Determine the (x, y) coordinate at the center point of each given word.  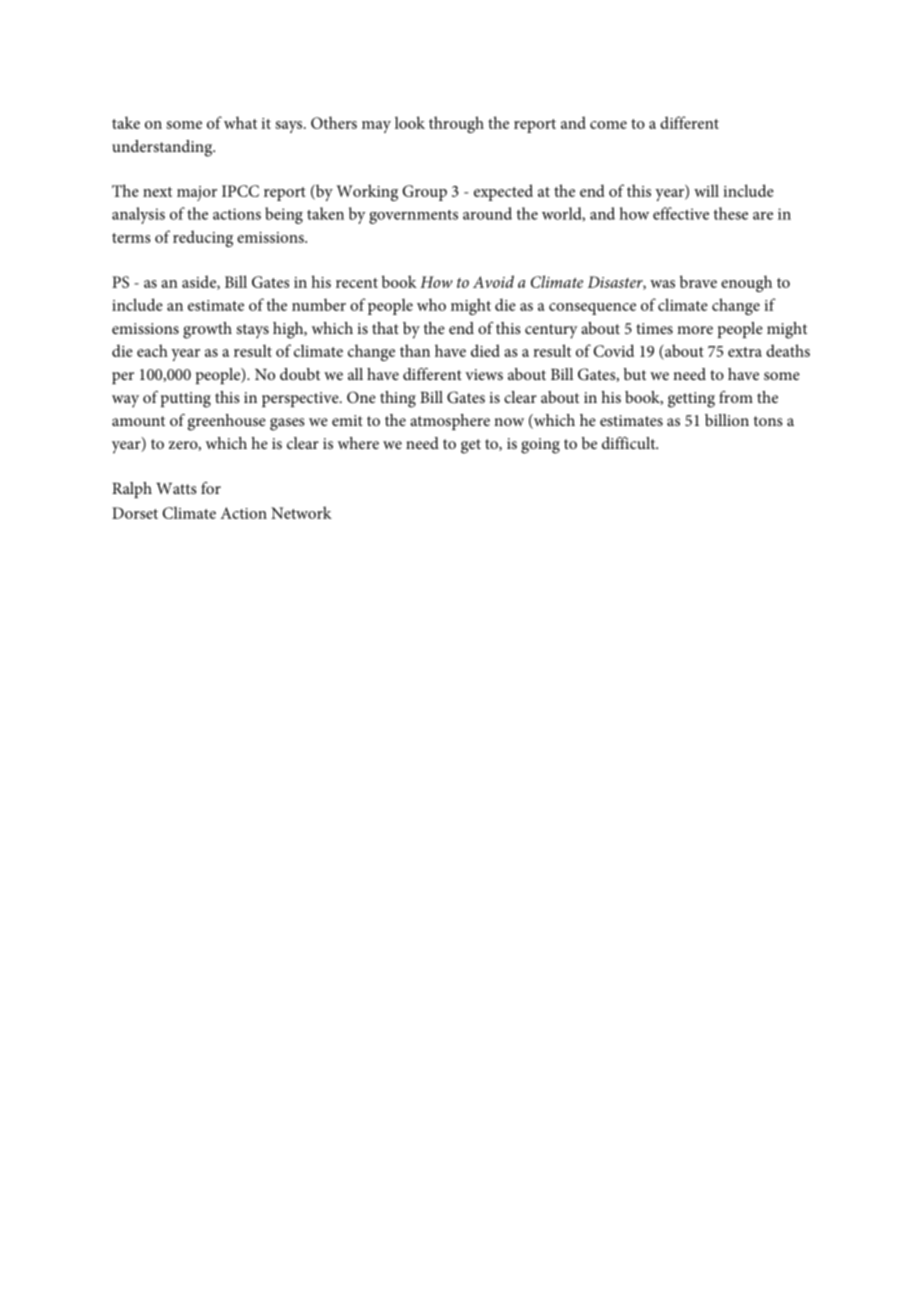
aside (200, 282)
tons (768, 421)
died (485, 350)
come (608, 125)
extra (745, 352)
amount (138, 421)
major (197, 193)
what (240, 122)
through (456, 124)
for (211, 488)
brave (698, 281)
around (487, 213)
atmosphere (450, 422)
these (731, 213)
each (152, 350)
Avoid (493, 281)
